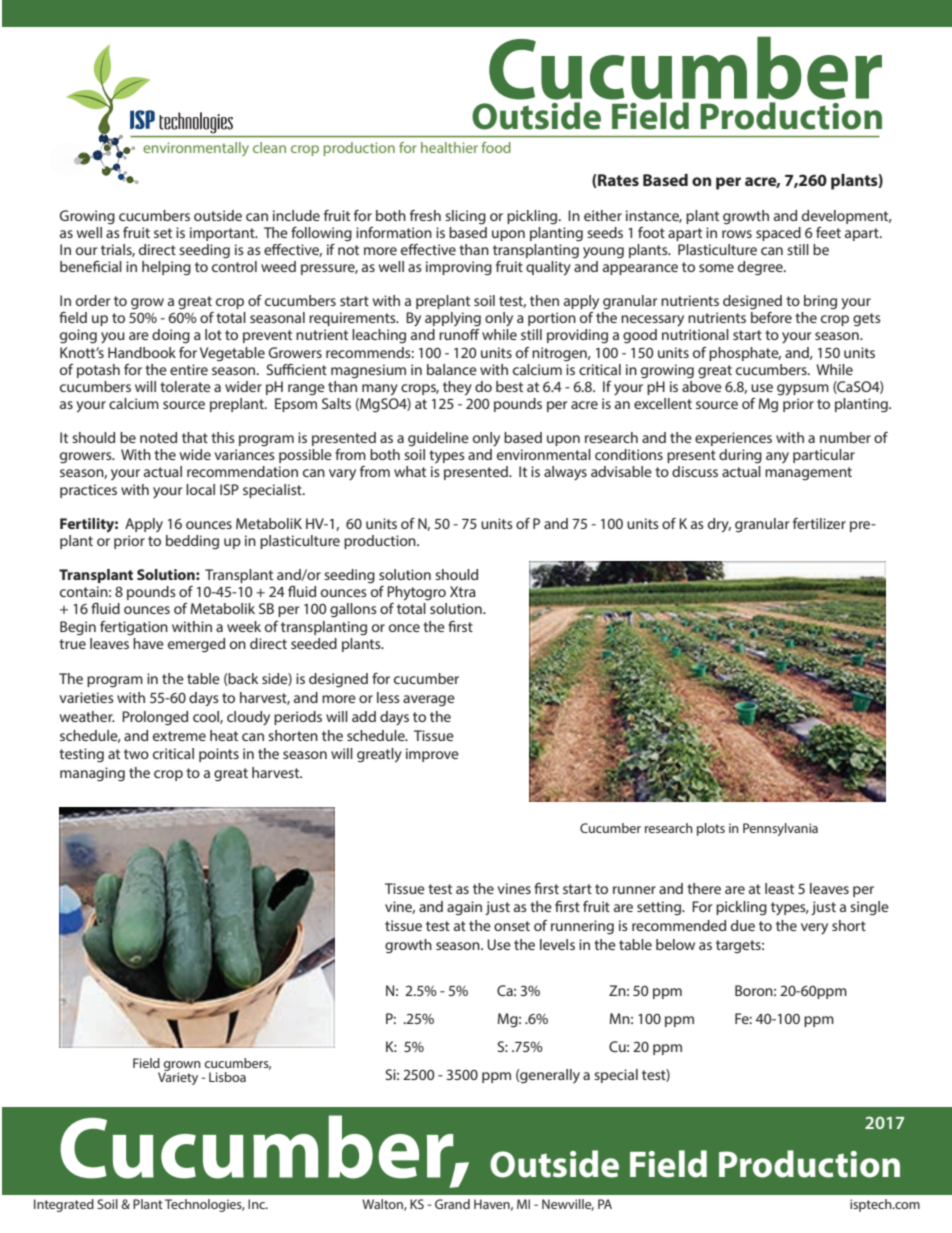 The height and width of the page is (1233, 952). Describe the element at coordinates (778, 234) in the page. I see `spaced` at that location.
